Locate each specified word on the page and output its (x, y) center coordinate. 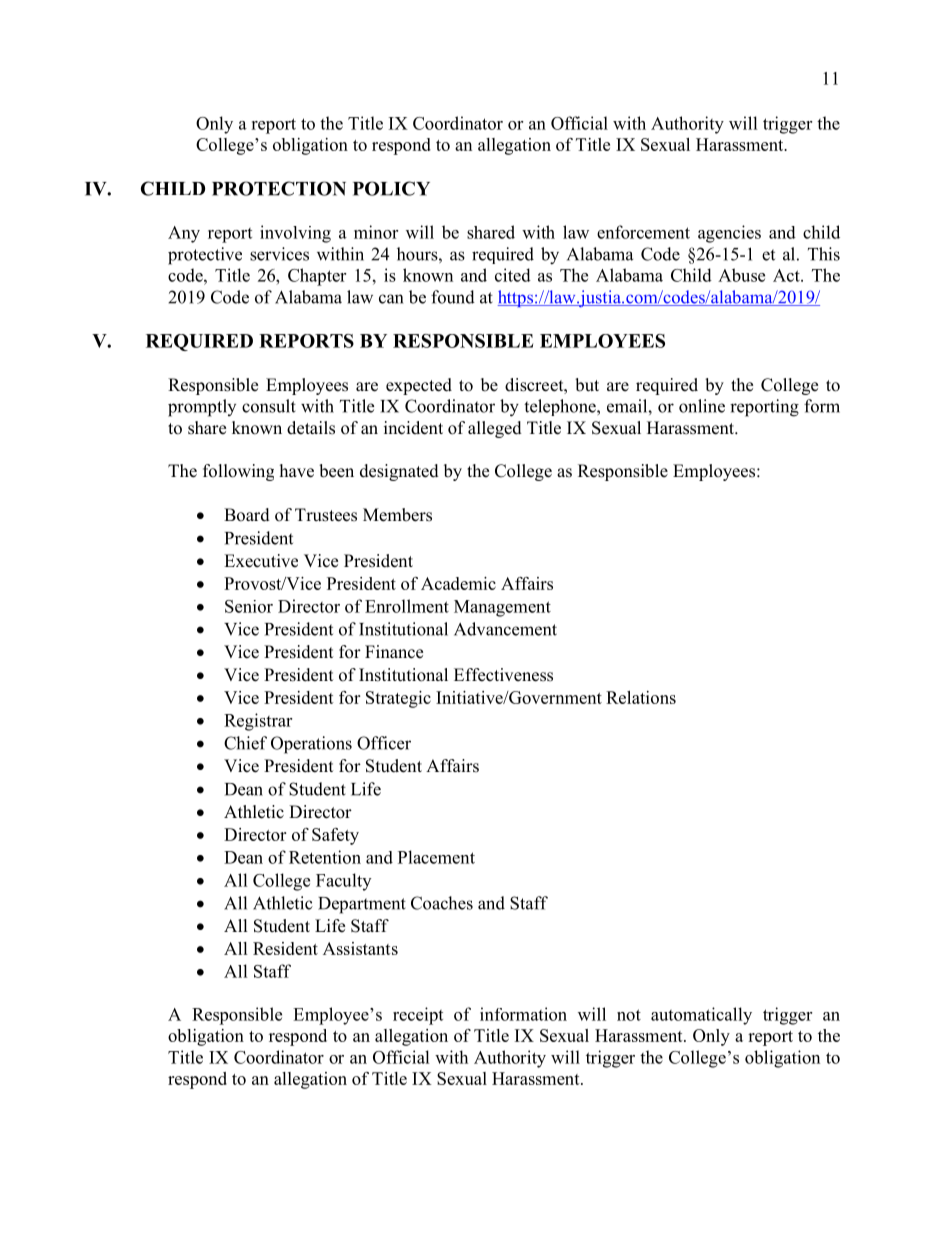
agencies (729, 234)
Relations (641, 697)
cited (513, 275)
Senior (249, 606)
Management (502, 608)
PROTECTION (279, 188)
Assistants (360, 948)
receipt (418, 1016)
